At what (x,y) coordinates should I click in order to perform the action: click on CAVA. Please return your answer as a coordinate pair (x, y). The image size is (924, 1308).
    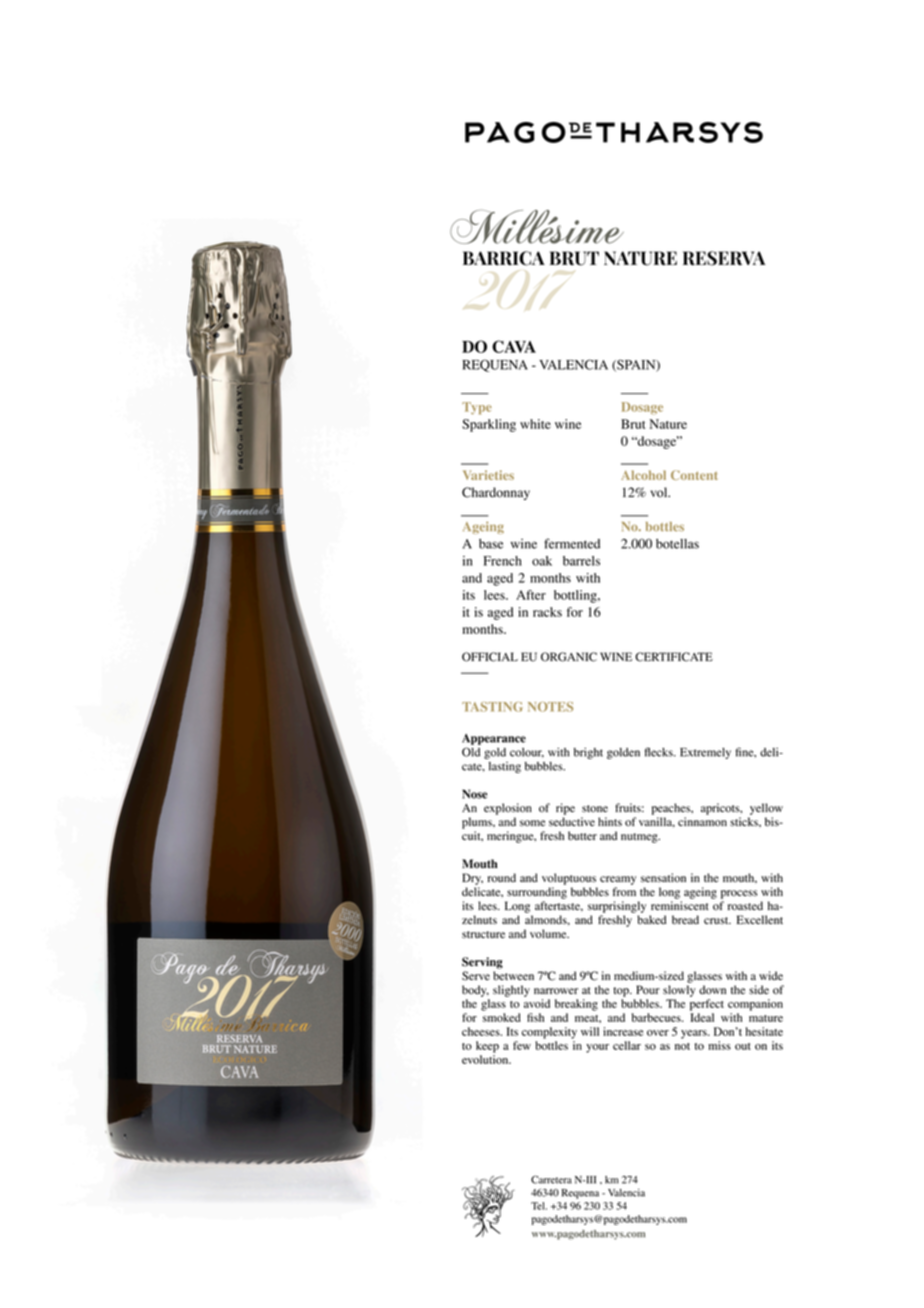
    Looking at the image, I should click on (514, 346).
